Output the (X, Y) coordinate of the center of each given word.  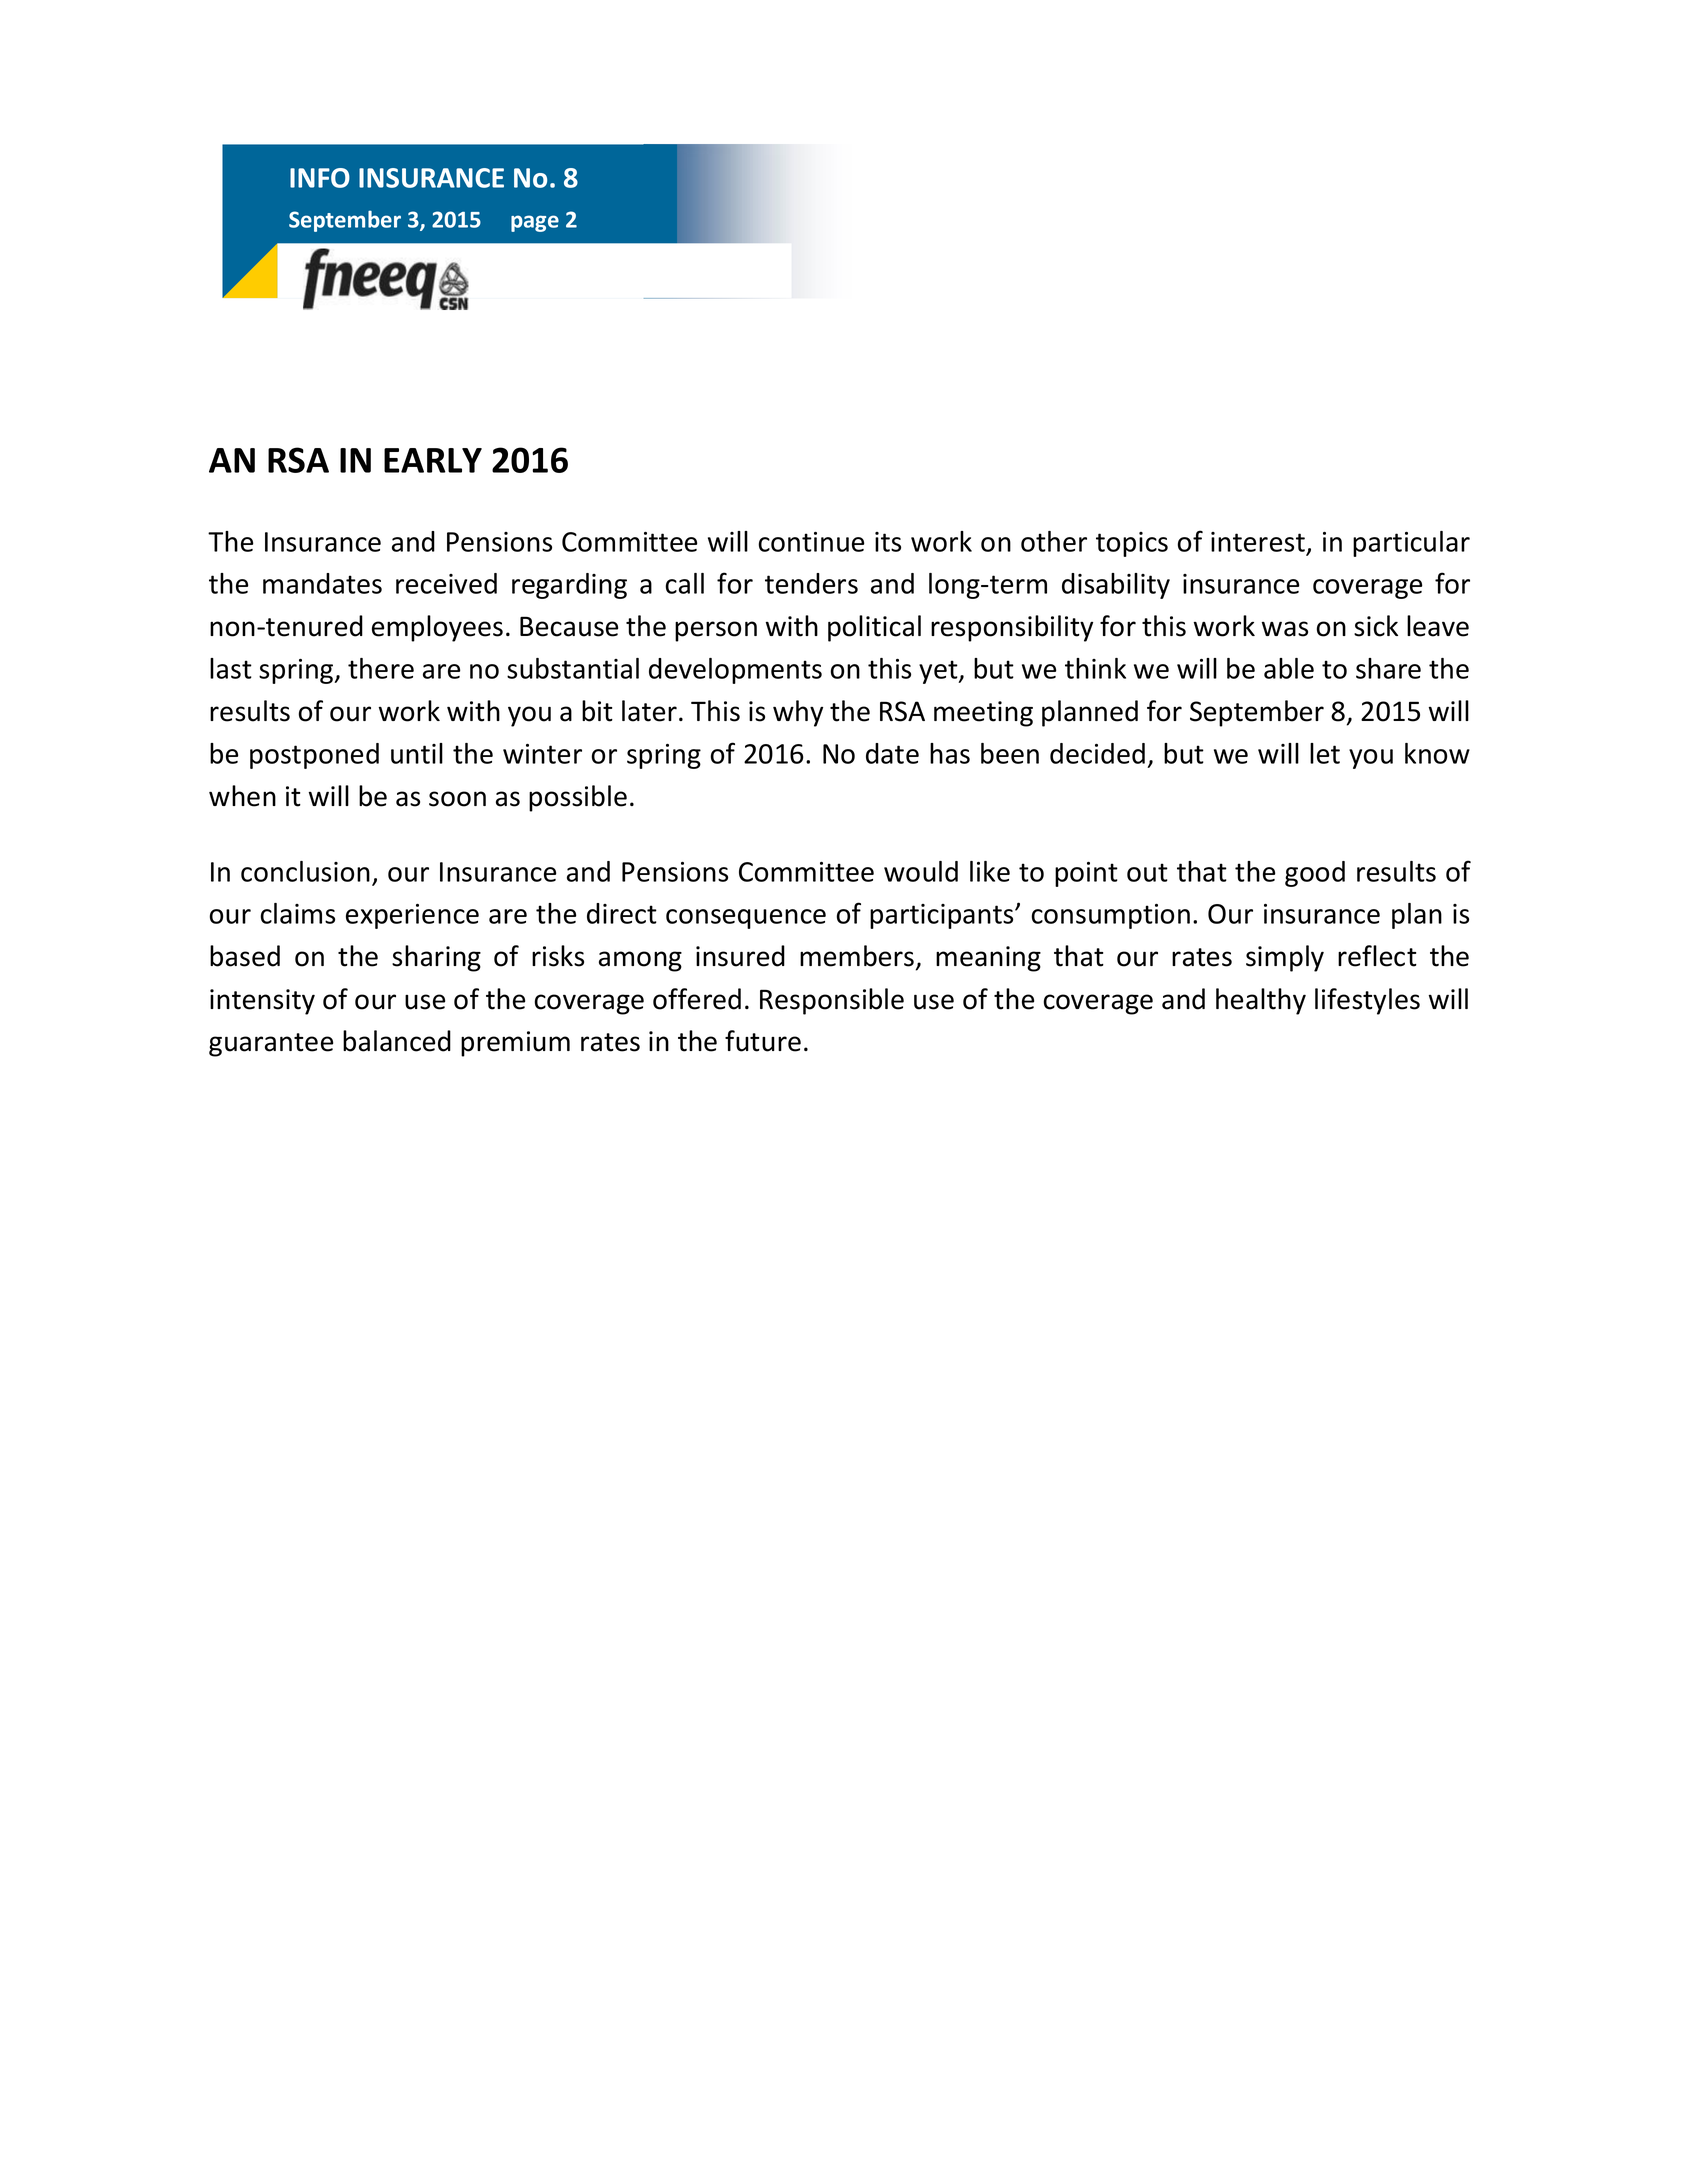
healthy (1261, 1001)
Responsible (832, 1001)
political (874, 628)
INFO (320, 178)
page (535, 223)
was (1285, 629)
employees (437, 628)
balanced (397, 1041)
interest (1258, 542)
